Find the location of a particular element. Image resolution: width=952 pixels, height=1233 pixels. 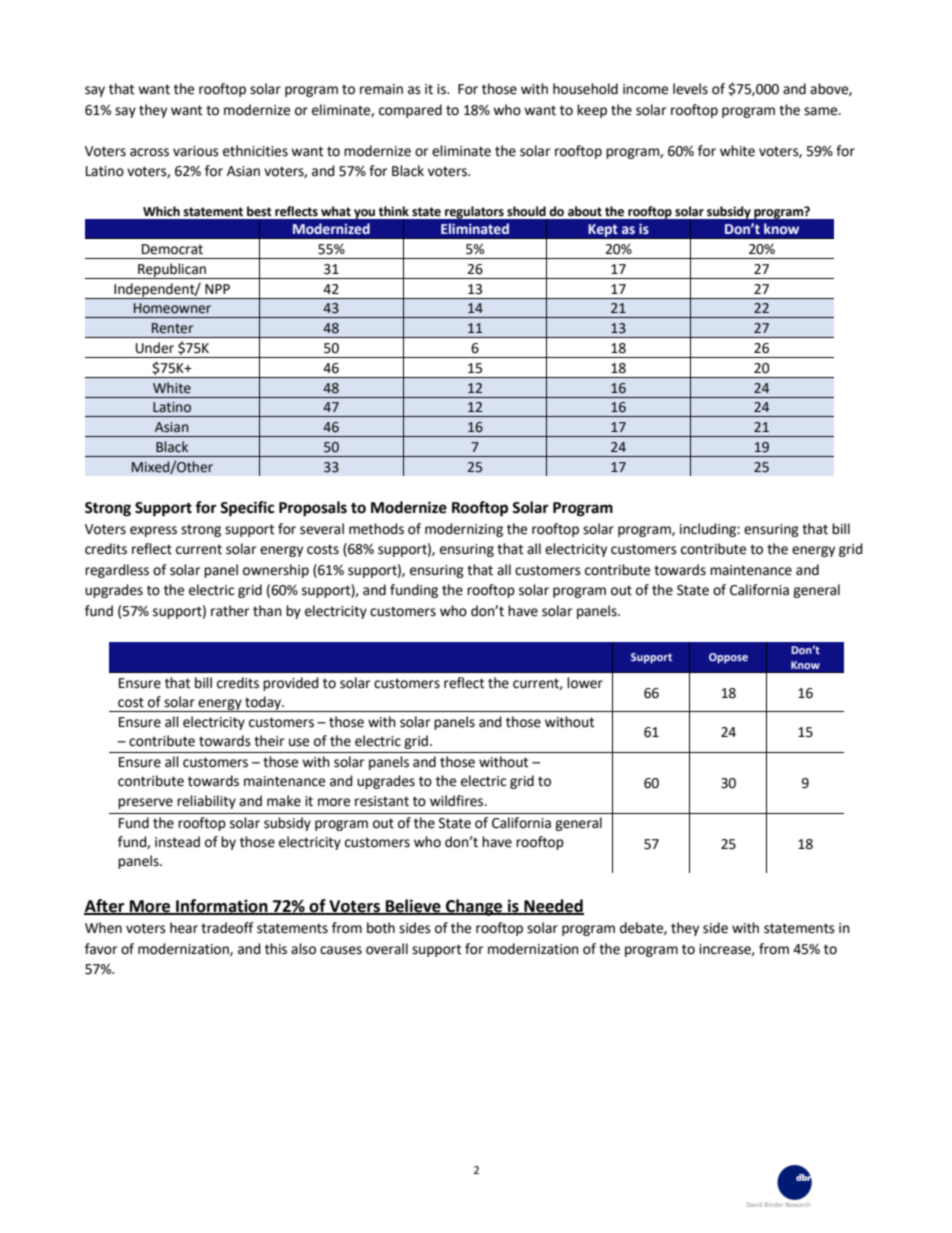

various is located at coordinates (196, 151).
